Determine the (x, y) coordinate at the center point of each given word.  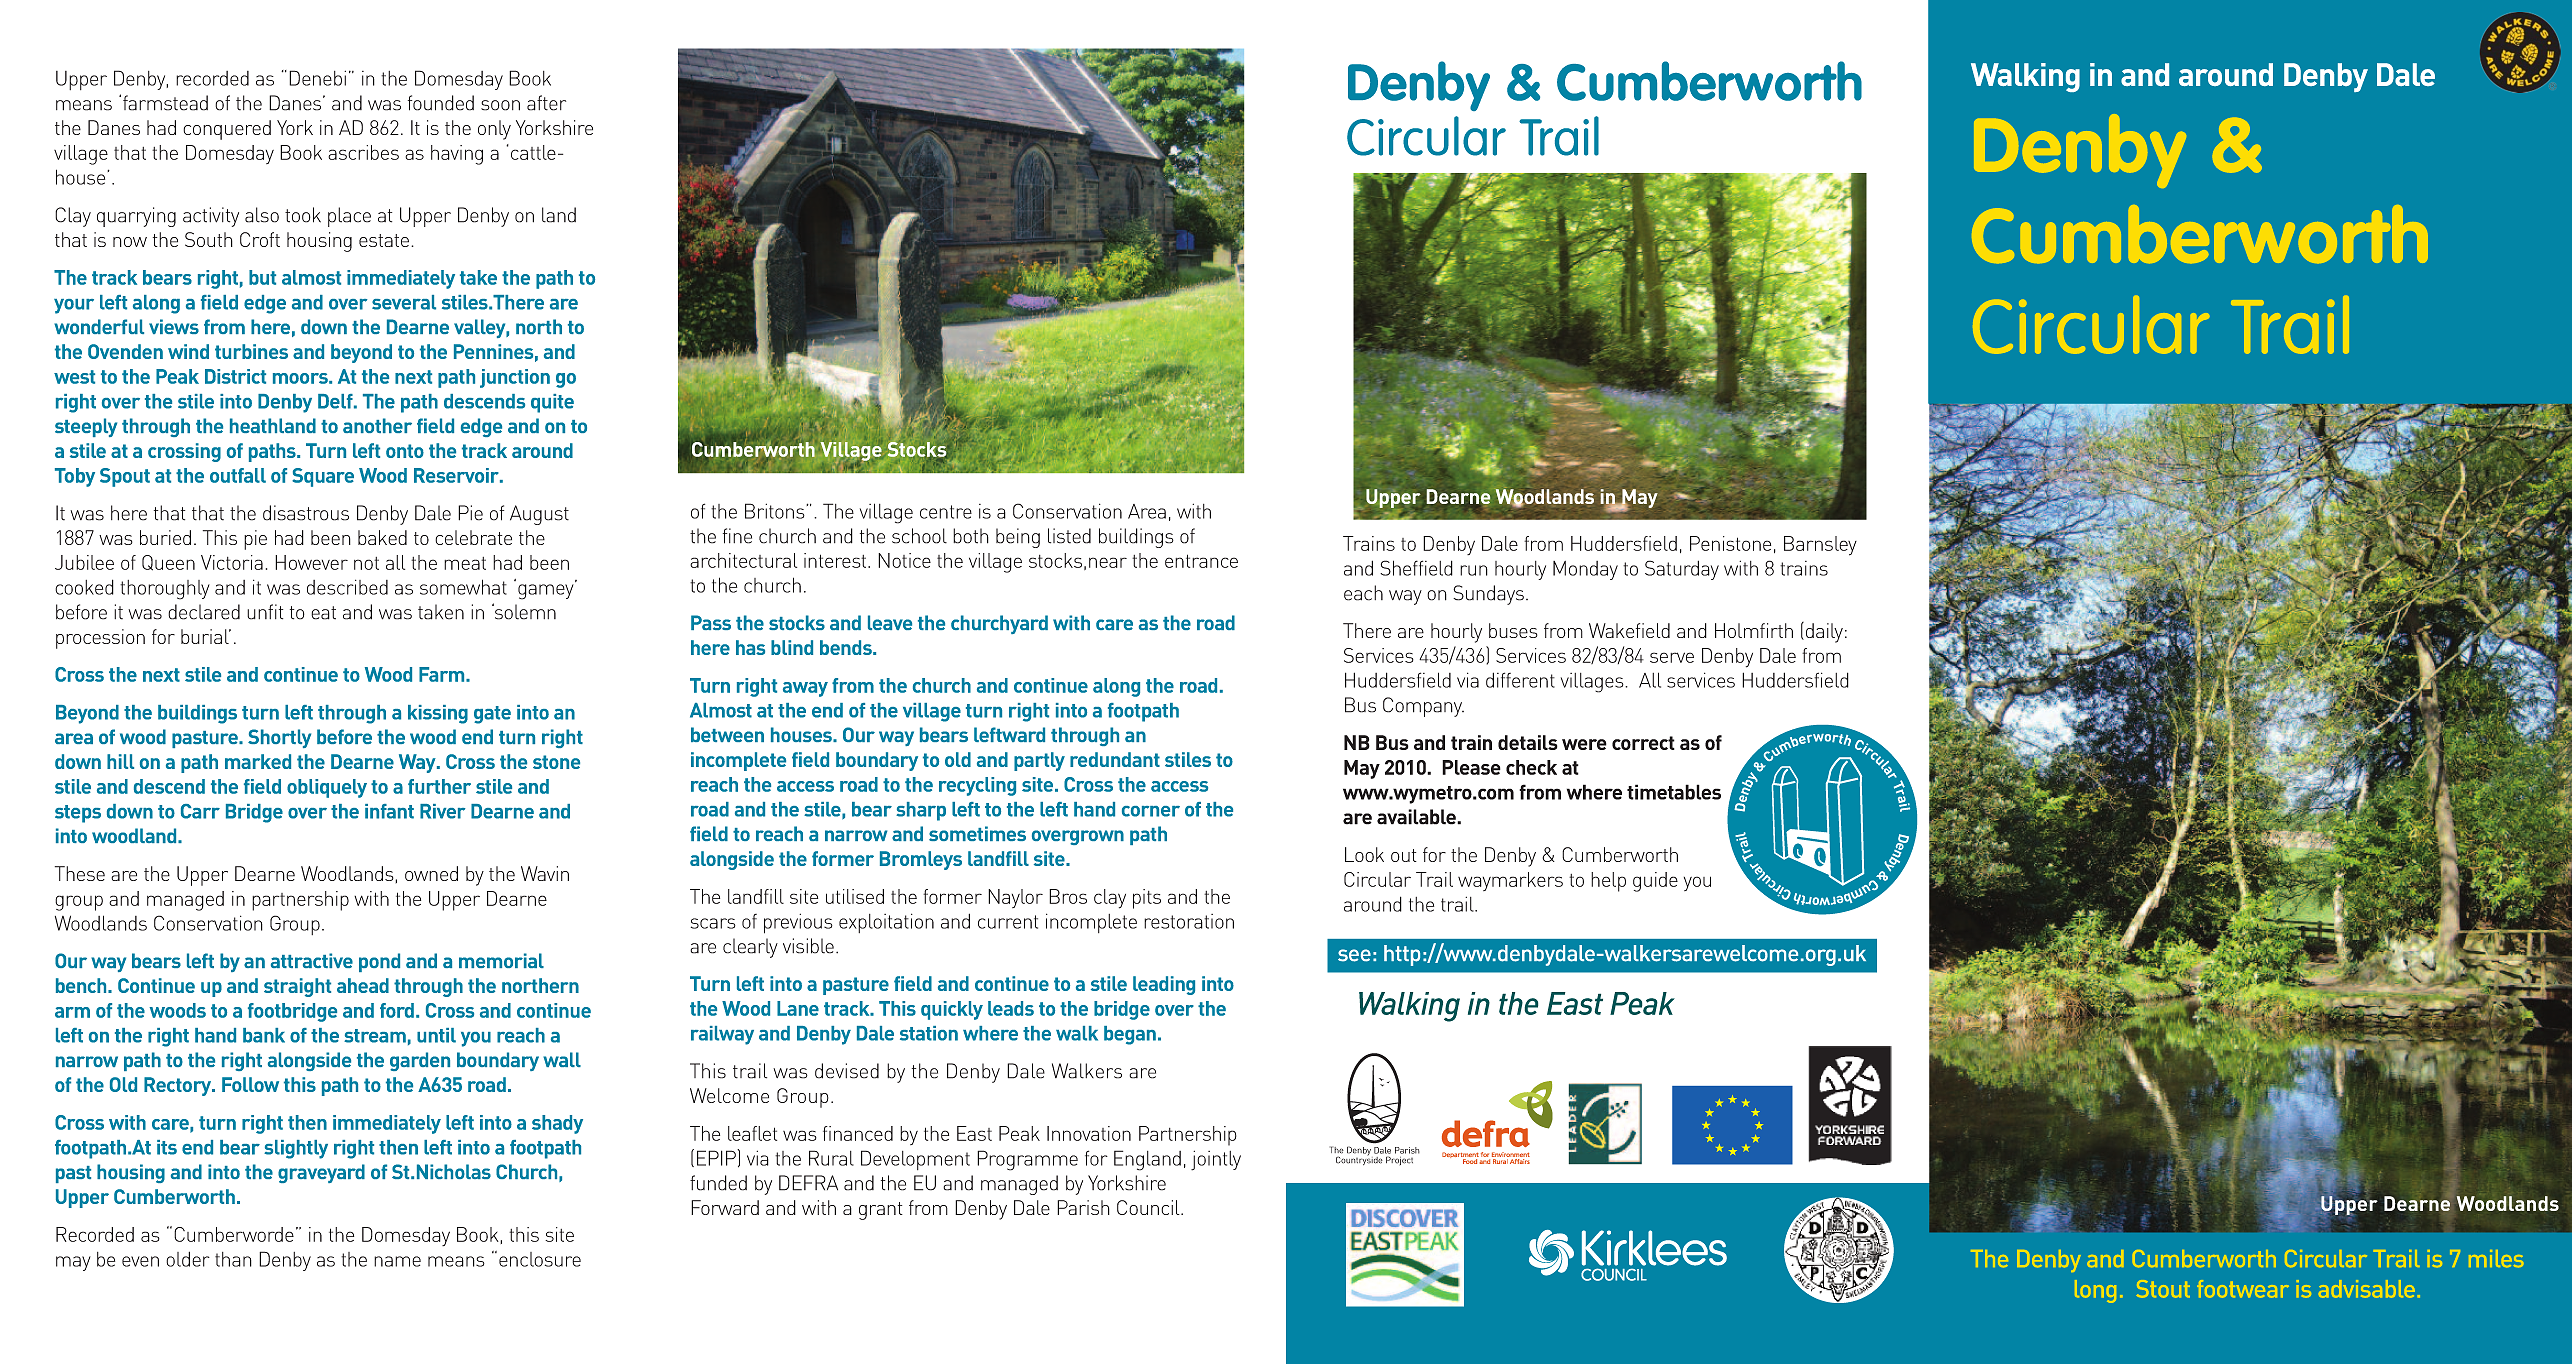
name (397, 1261)
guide (1655, 882)
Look (1364, 854)
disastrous (306, 513)
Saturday (1682, 570)
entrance (1201, 561)
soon (500, 105)
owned (431, 873)
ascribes (363, 152)
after (546, 103)
